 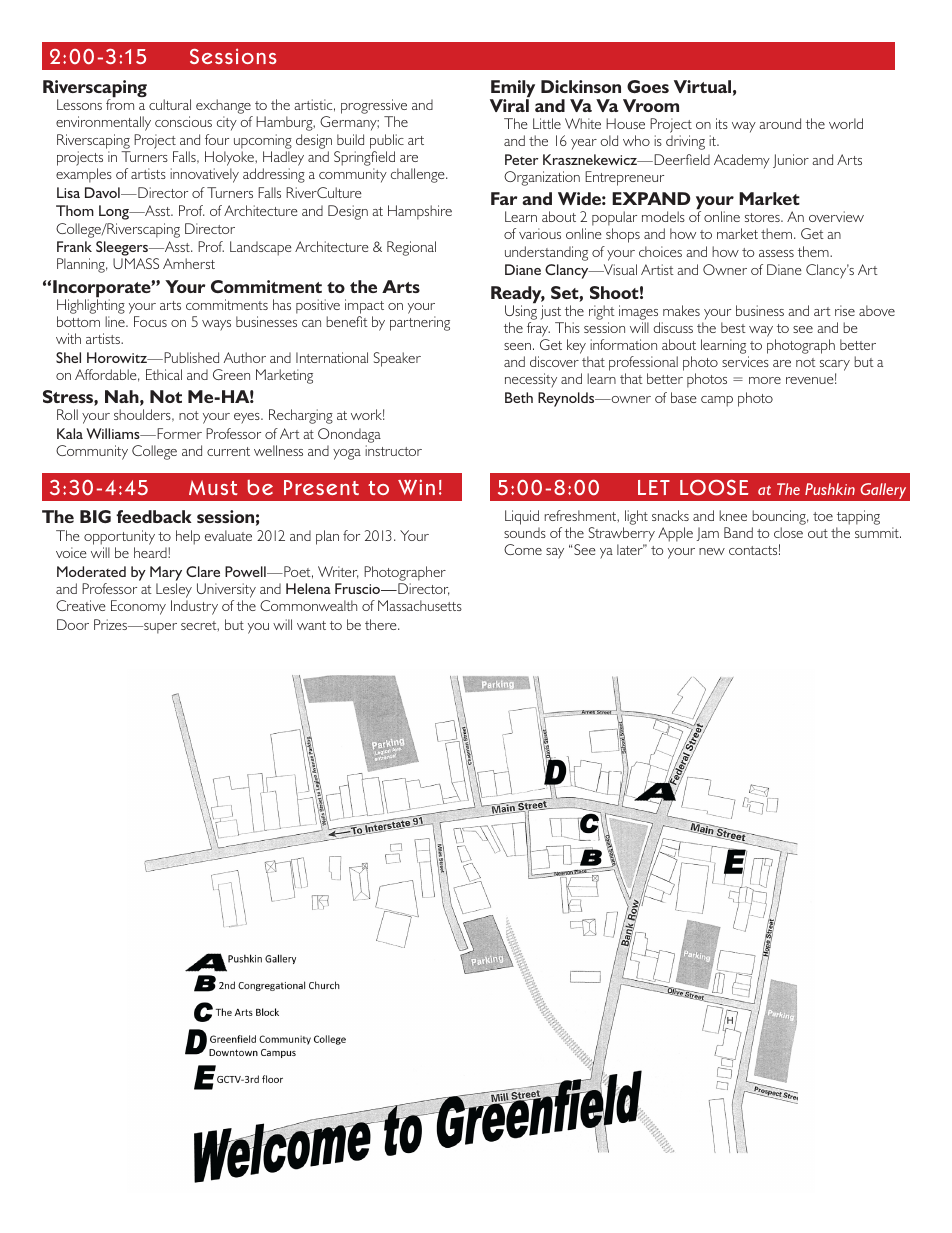 What do you see at coordinates (780, 123) in the page?
I see `around` at bounding box center [780, 123].
